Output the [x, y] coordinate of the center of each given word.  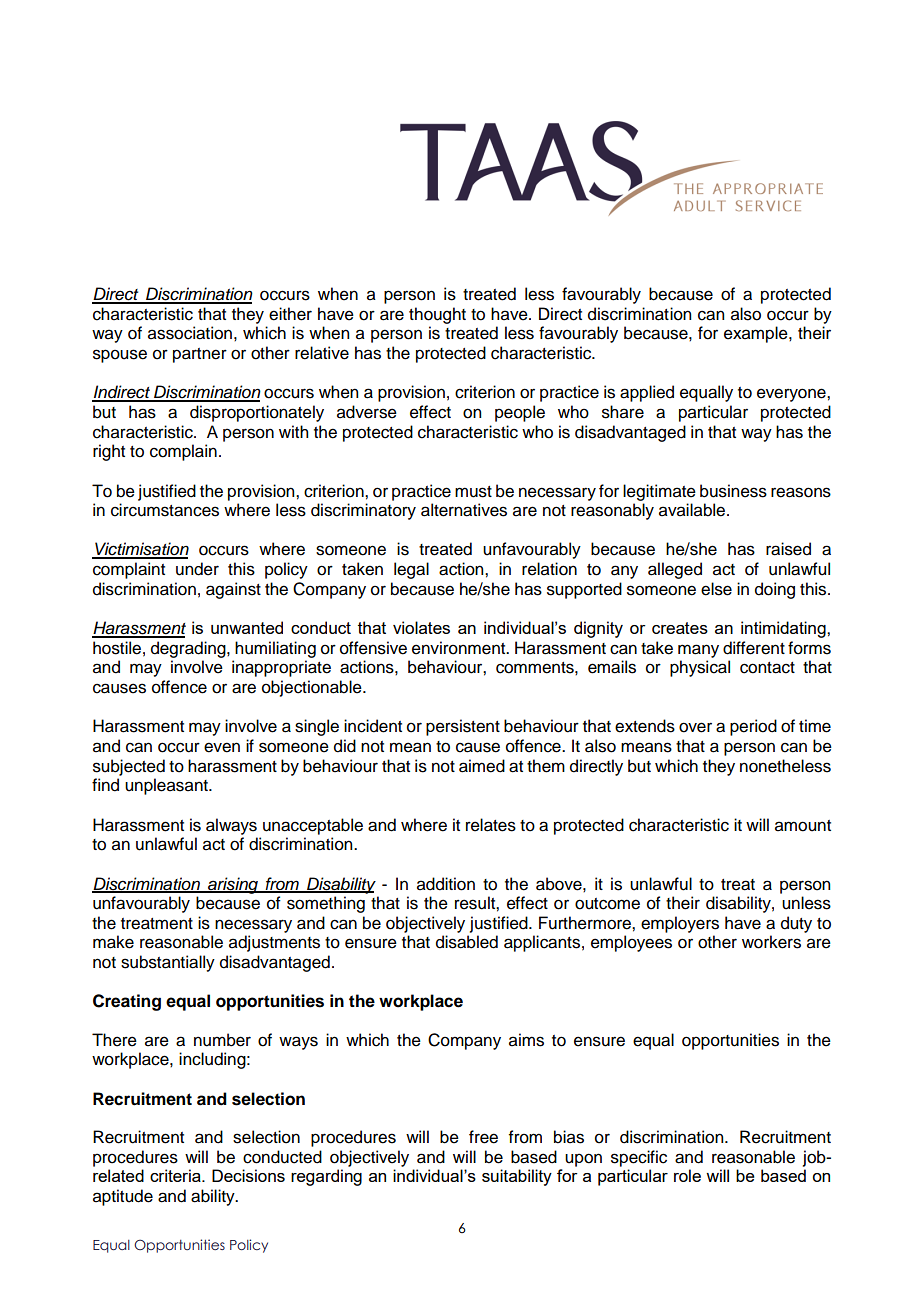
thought [437, 315]
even [222, 747]
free [483, 1137]
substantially [168, 963]
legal [411, 570]
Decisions [248, 1175]
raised [788, 549]
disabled [467, 942]
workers [771, 942]
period [753, 727]
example [757, 334]
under [197, 569]
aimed [482, 766]
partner [200, 355]
